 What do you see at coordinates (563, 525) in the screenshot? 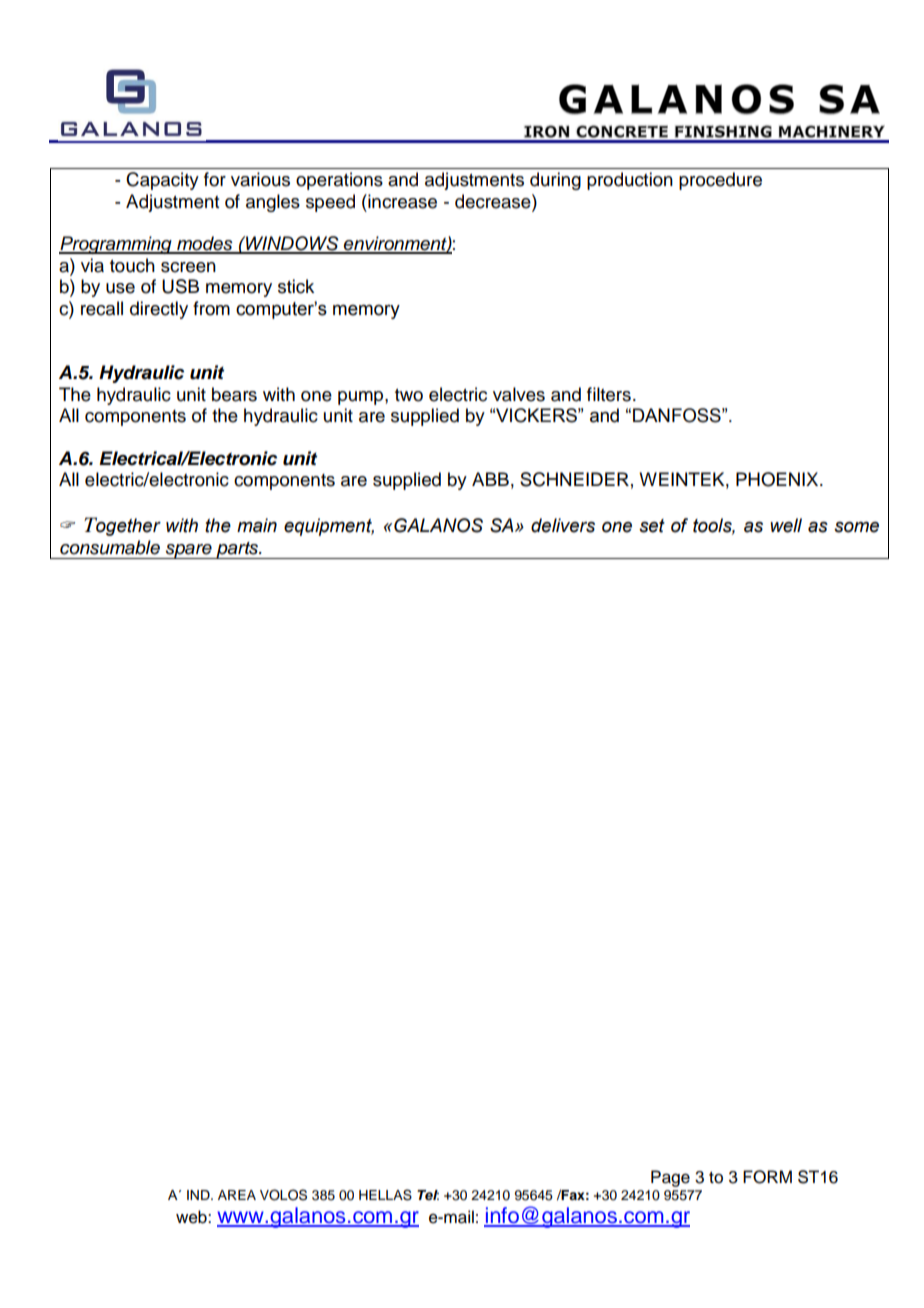
I see `delivers` at bounding box center [563, 525].
